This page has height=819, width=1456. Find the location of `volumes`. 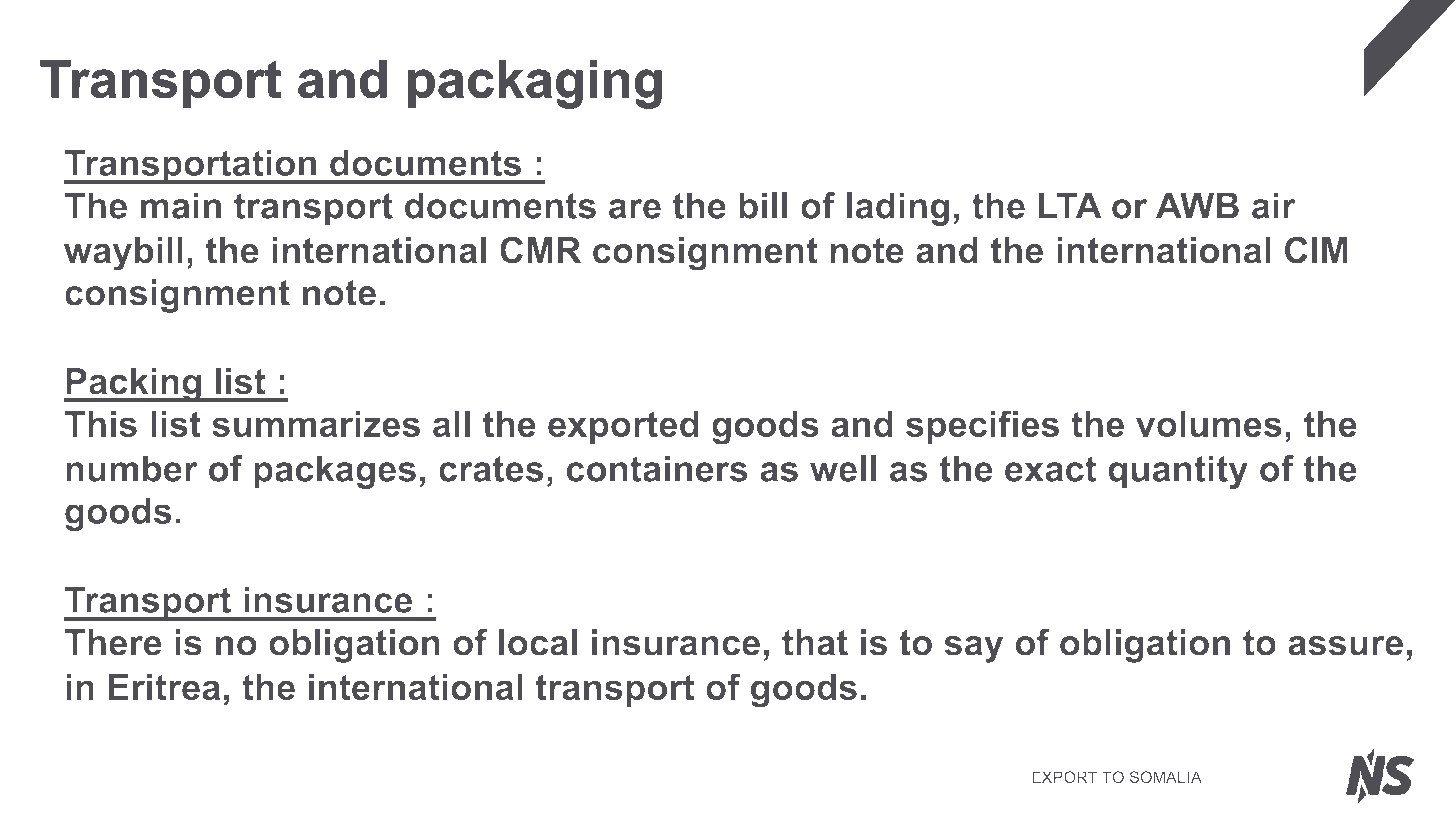

volumes is located at coordinates (1209, 423).
